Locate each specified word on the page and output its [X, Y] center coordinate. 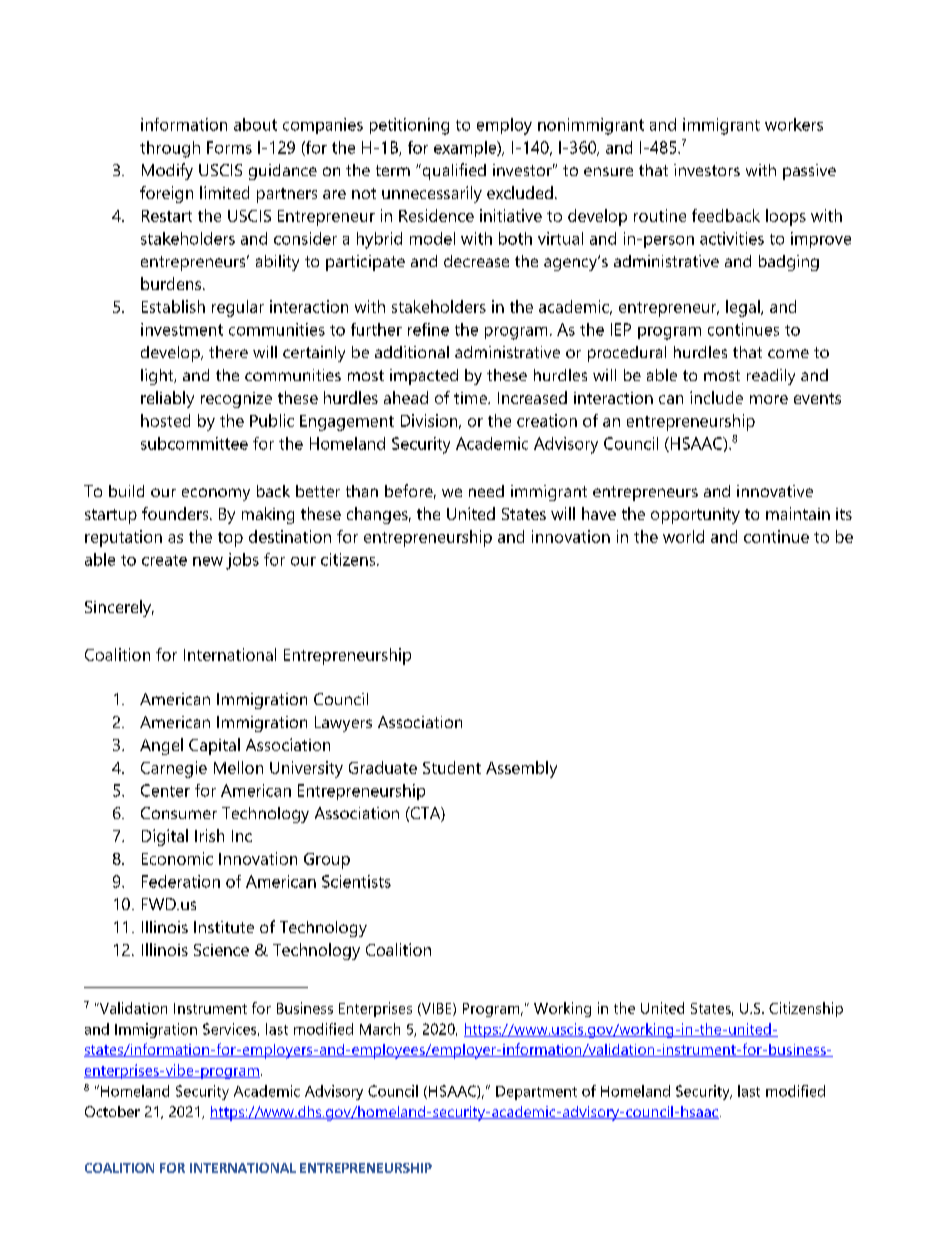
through [170, 149]
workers [794, 124]
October [112, 1111]
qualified [453, 171]
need [486, 491]
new [208, 561]
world [683, 536]
